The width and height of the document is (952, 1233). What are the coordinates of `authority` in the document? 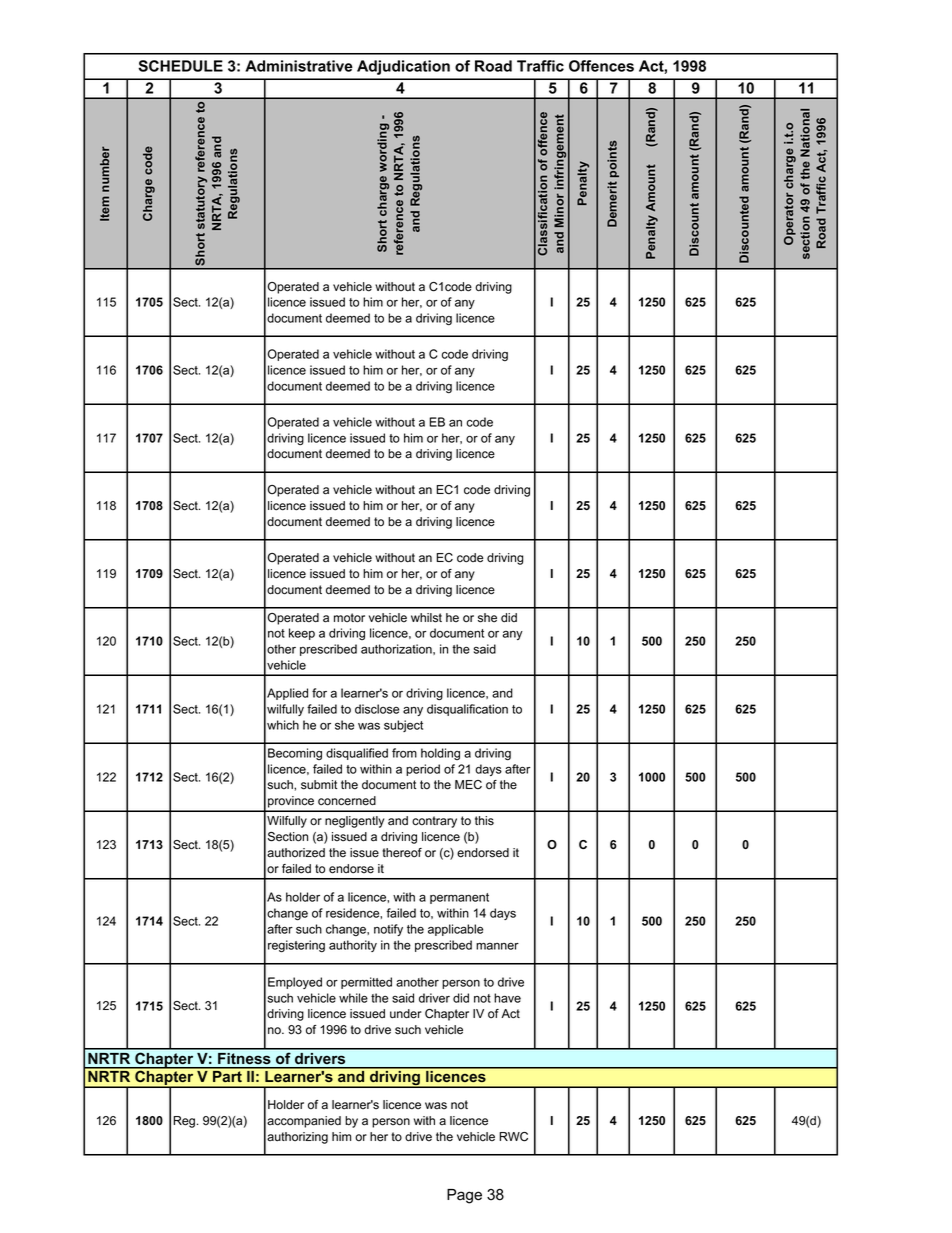 It's located at (353, 946).
